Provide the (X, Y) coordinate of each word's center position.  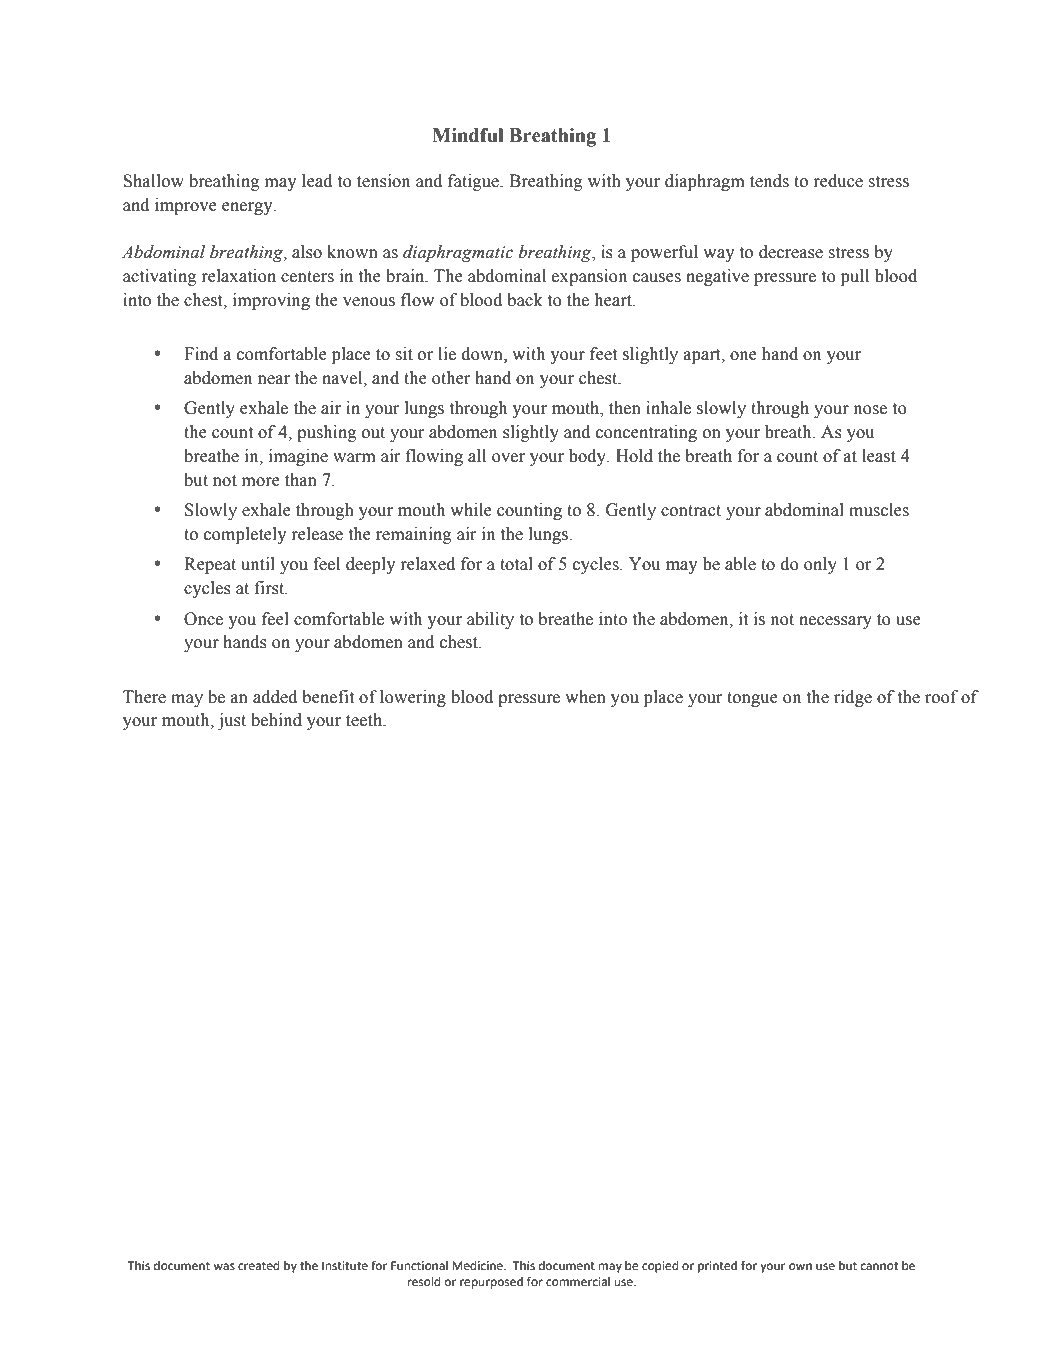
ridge (853, 698)
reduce (838, 181)
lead (317, 181)
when (585, 697)
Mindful (468, 135)
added (275, 697)
